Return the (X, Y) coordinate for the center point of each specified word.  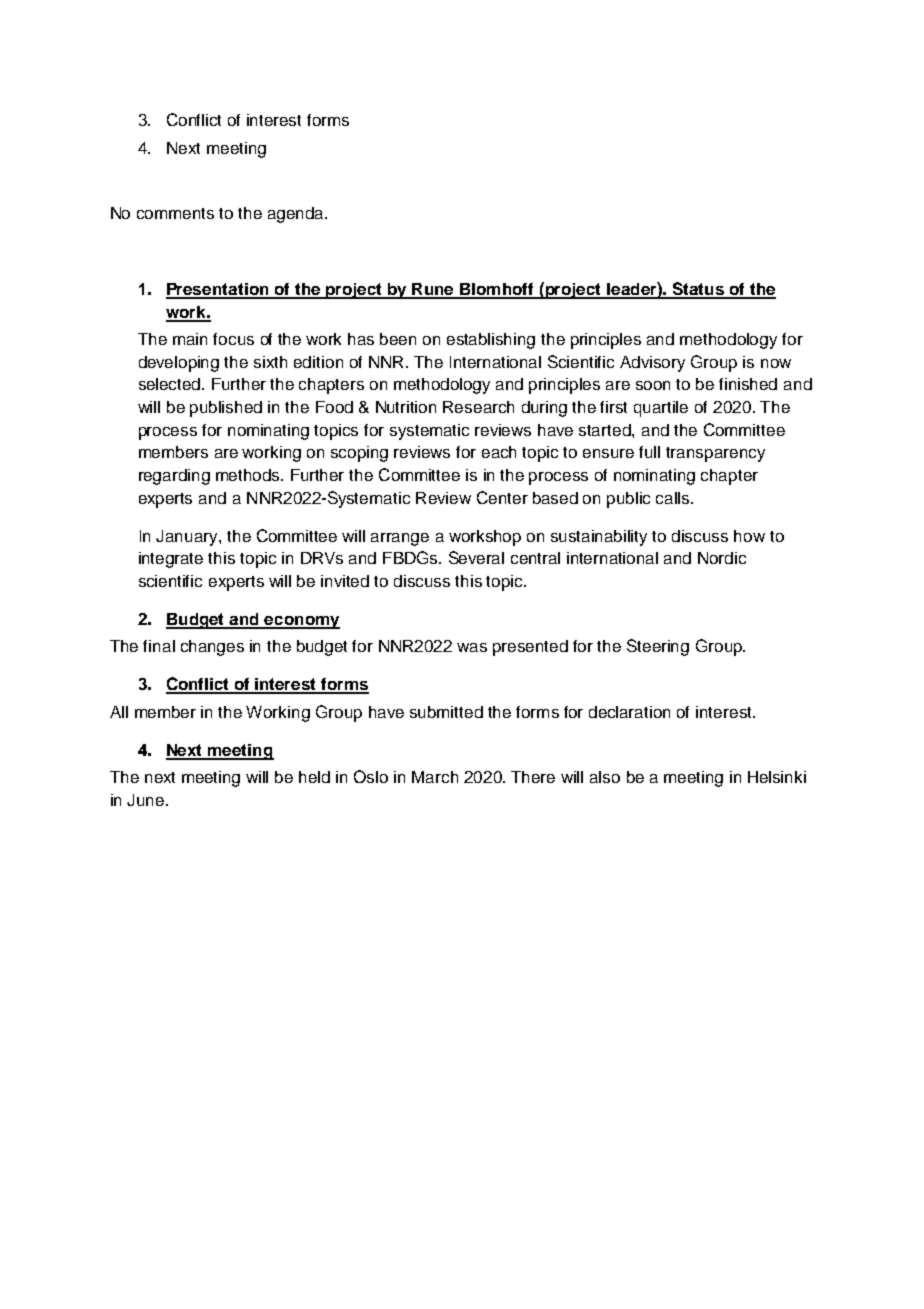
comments (175, 213)
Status (698, 290)
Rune (433, 290)
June (147, 800)
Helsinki (777, 777)
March (435, 777)
